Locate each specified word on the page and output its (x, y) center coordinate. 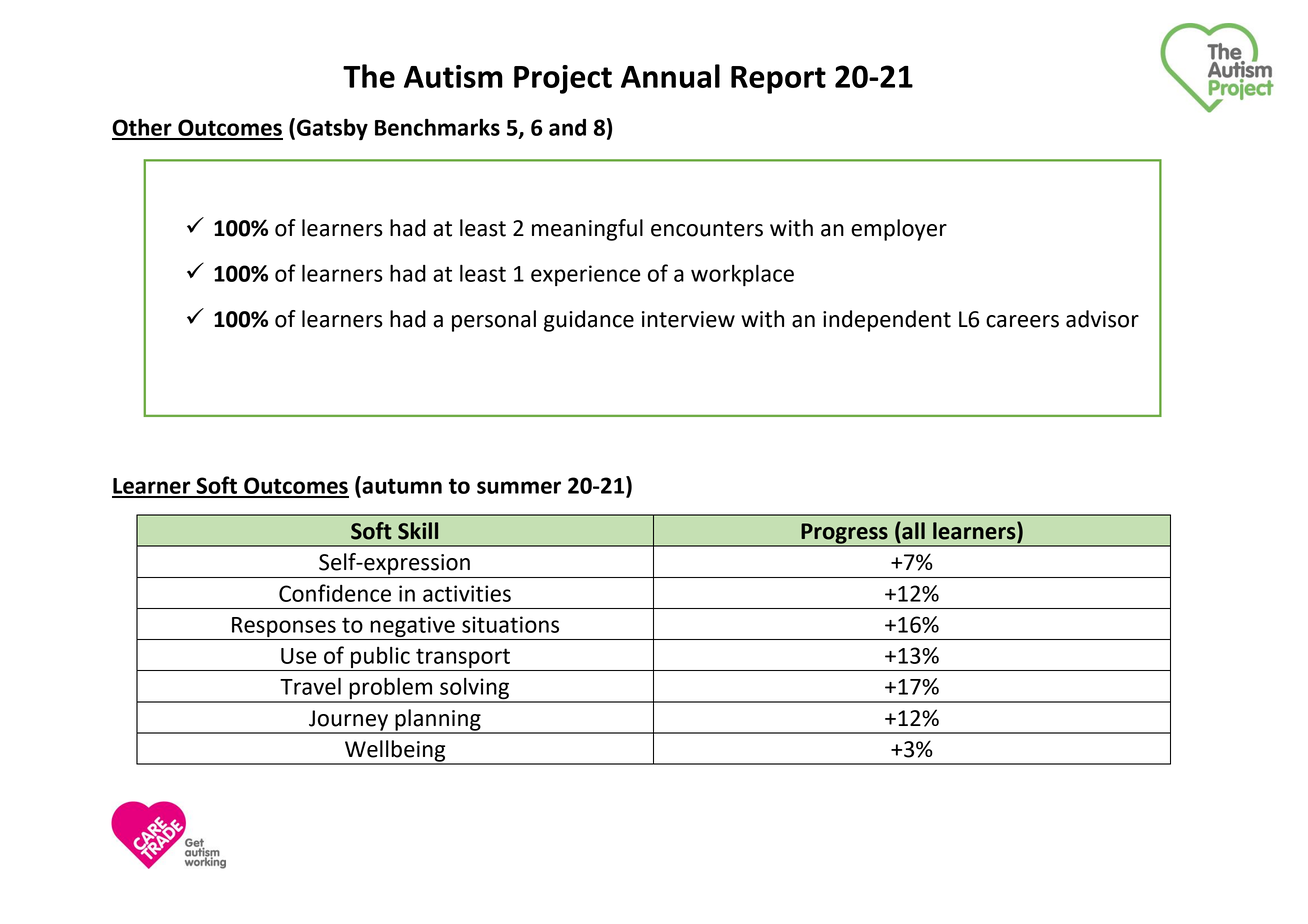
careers (1022, 321)
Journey (348, 721)
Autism (453, 76)
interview (688, 319)
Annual (670, 76)
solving (474, 690)
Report (778, 80)
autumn (401, 485)
